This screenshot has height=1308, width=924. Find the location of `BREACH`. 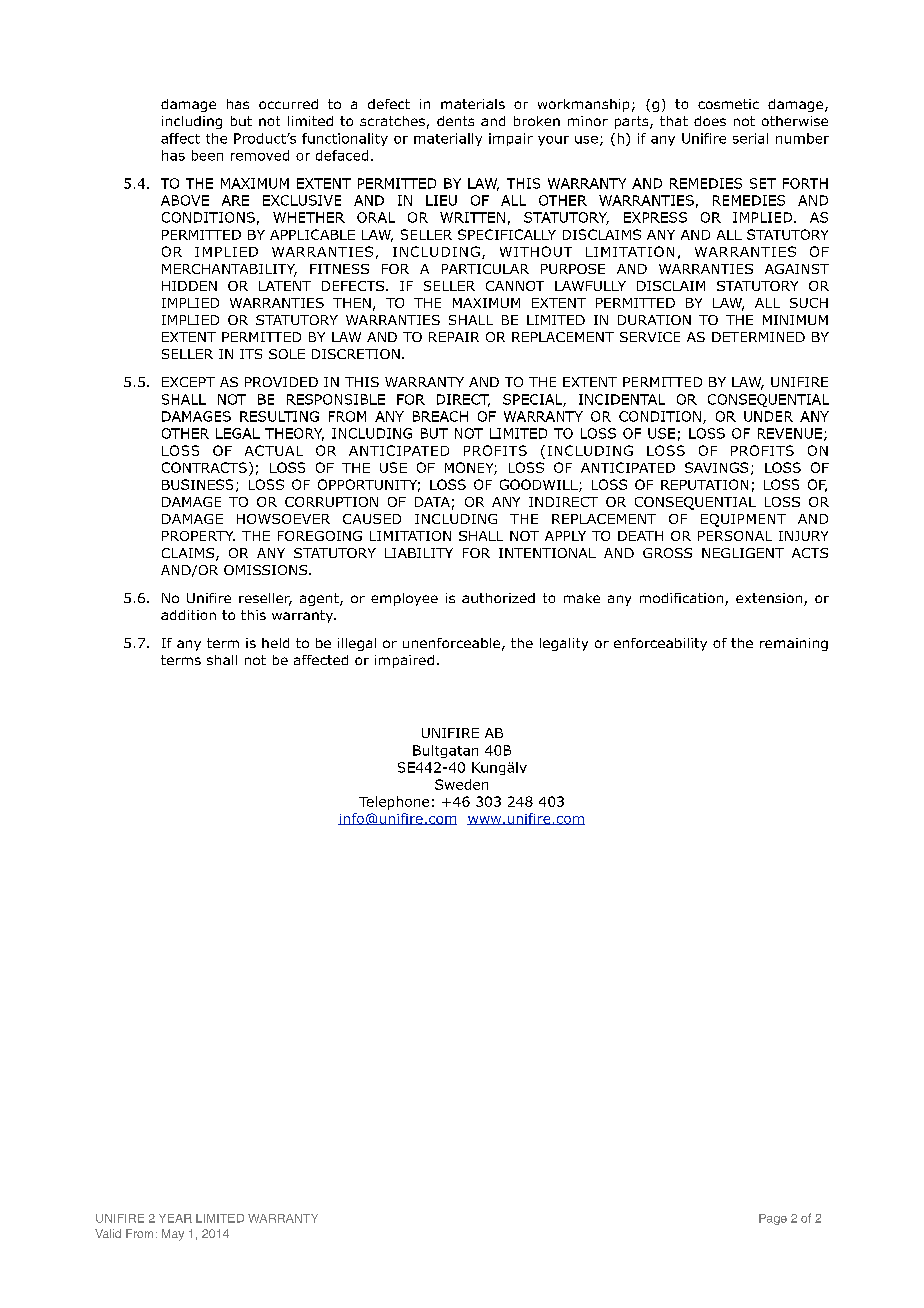

BREACH is located at coordinates (440, 416).
